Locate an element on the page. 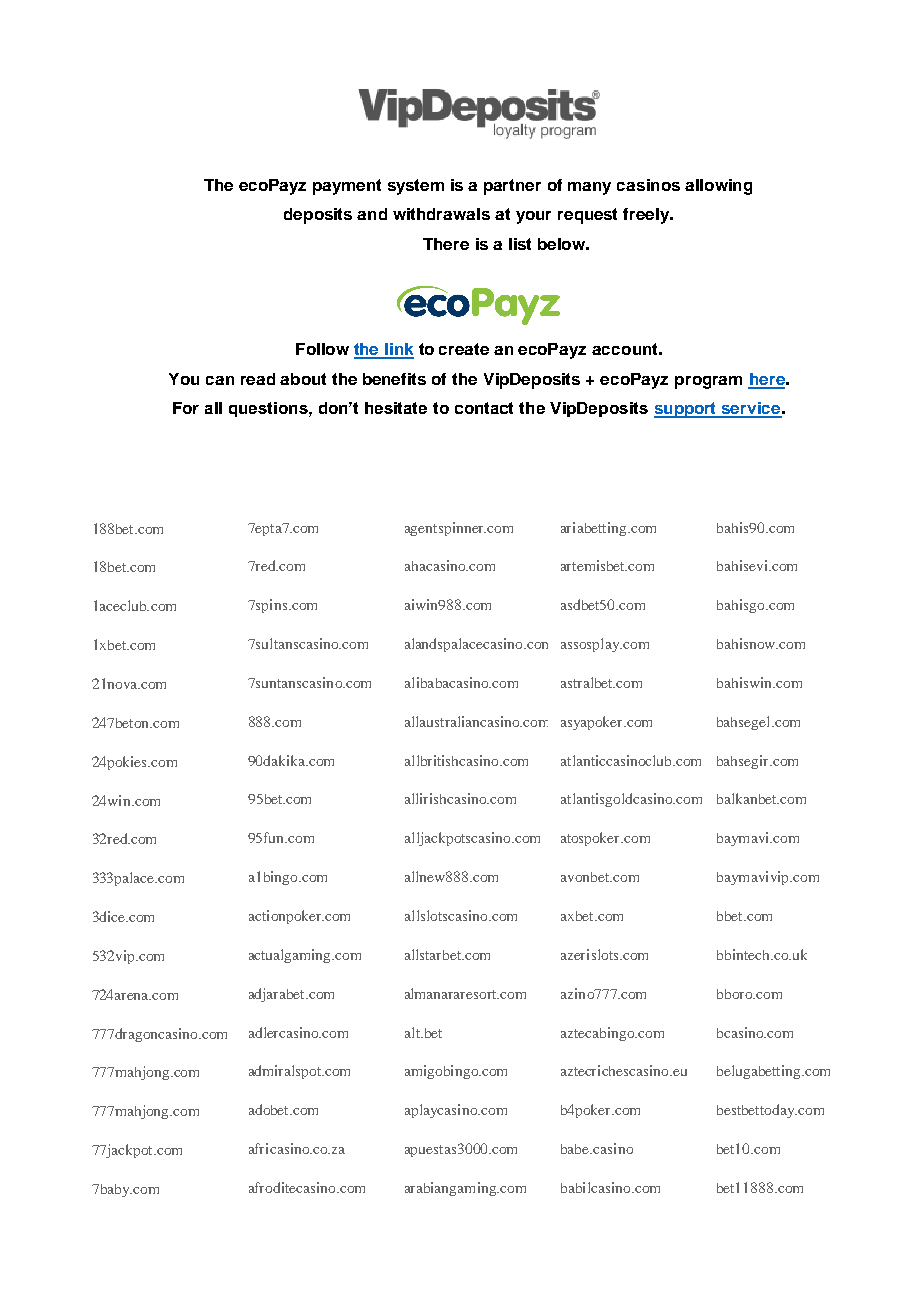 The image size is (924, 1308). questions is located at coordinates (269, 409).
